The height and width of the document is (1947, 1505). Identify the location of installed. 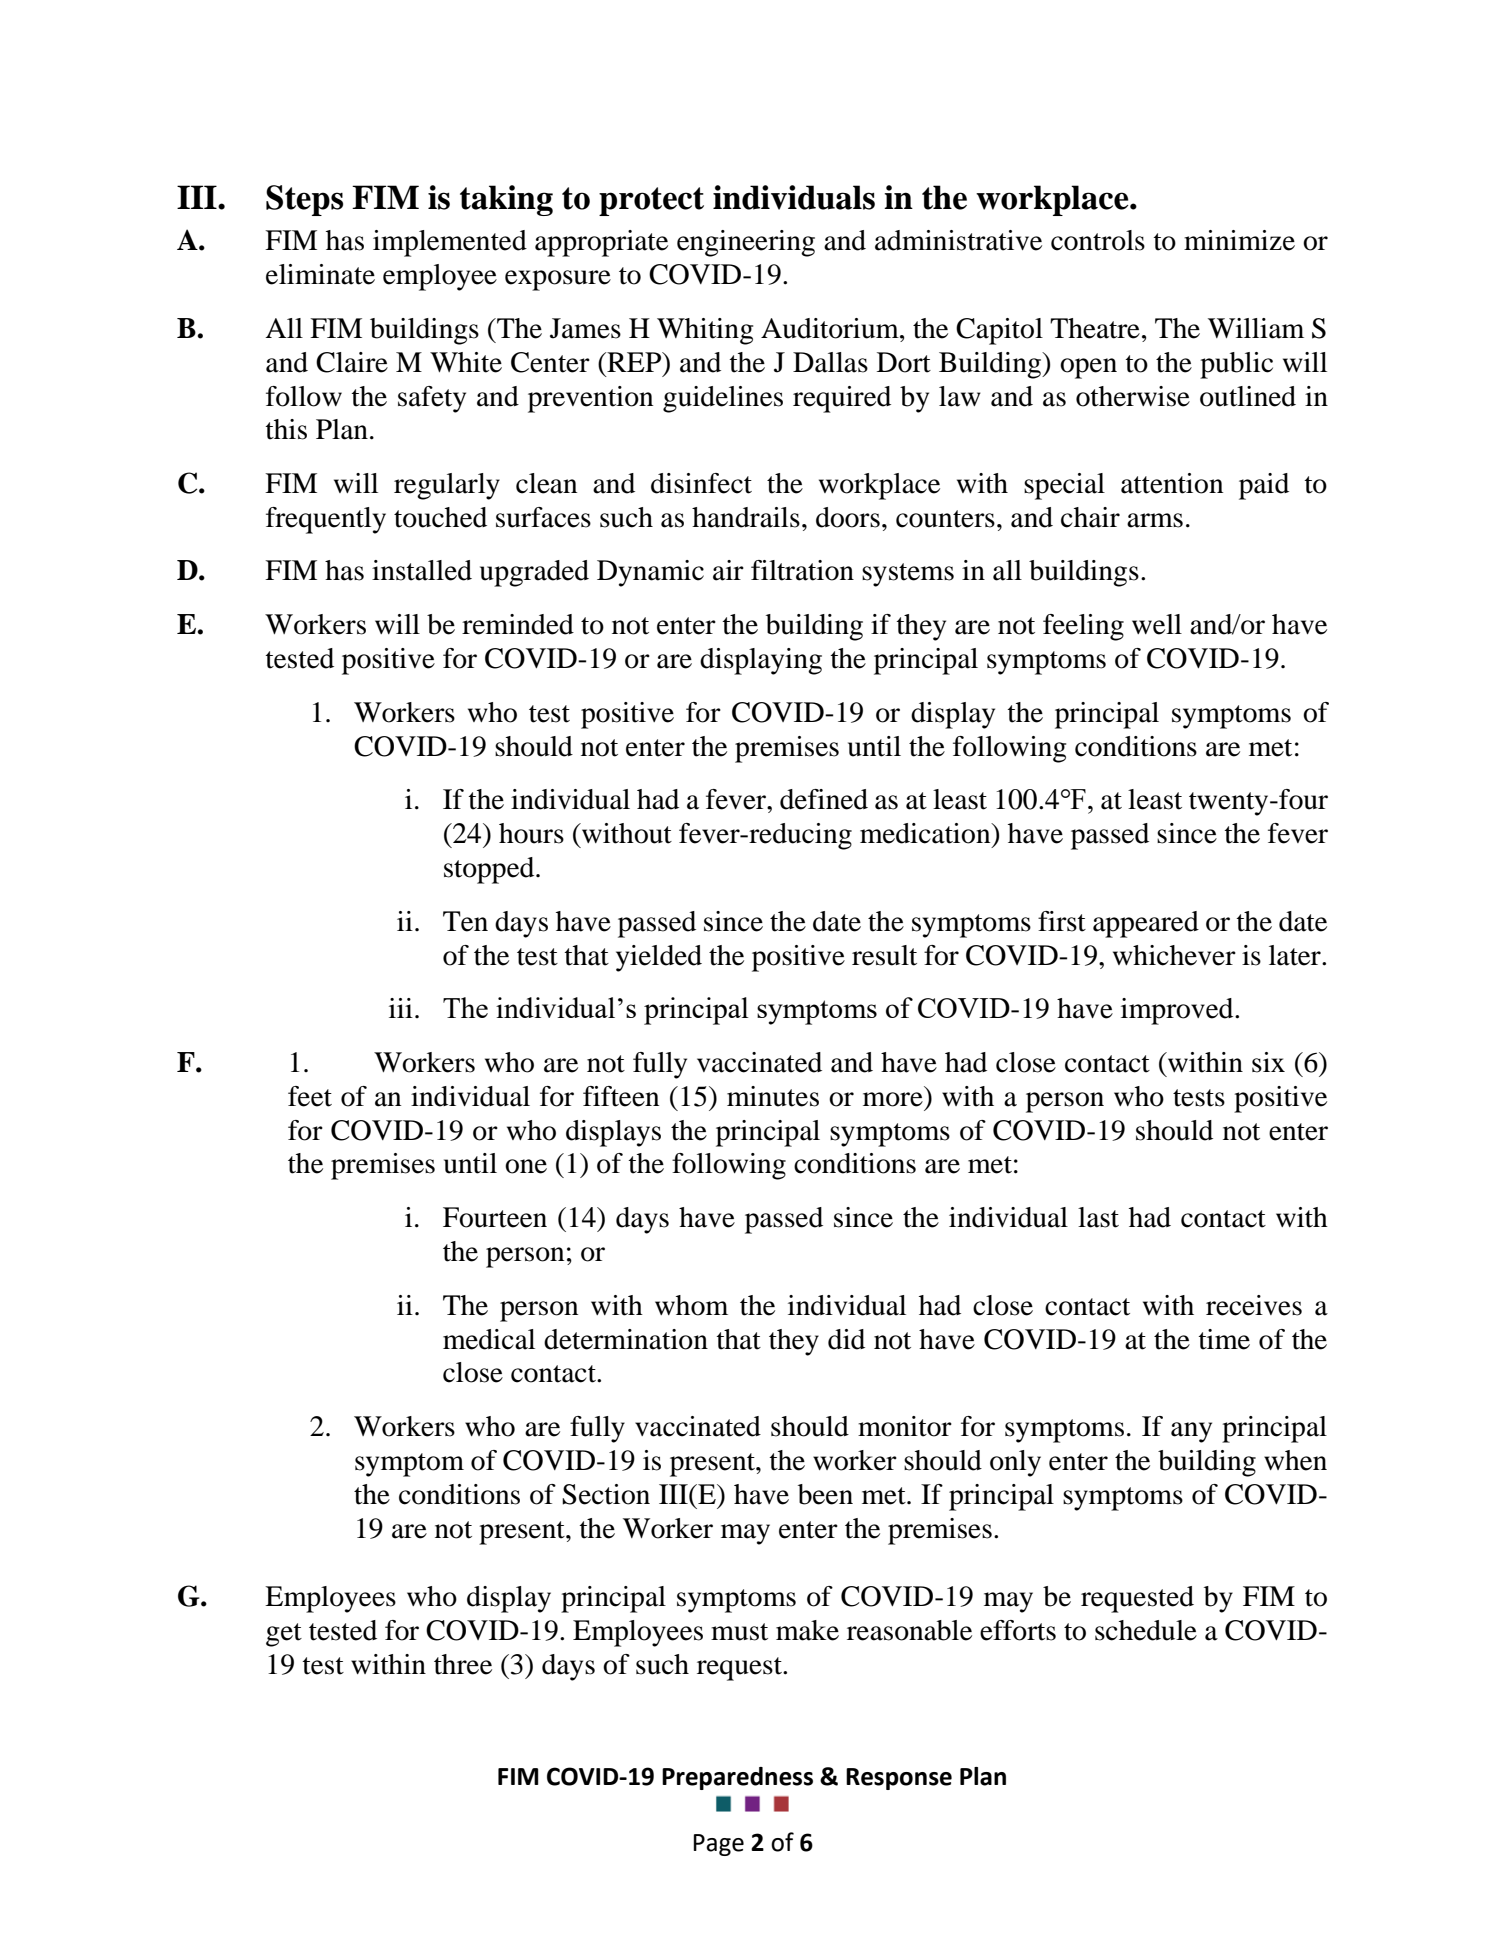
(422, 570).
